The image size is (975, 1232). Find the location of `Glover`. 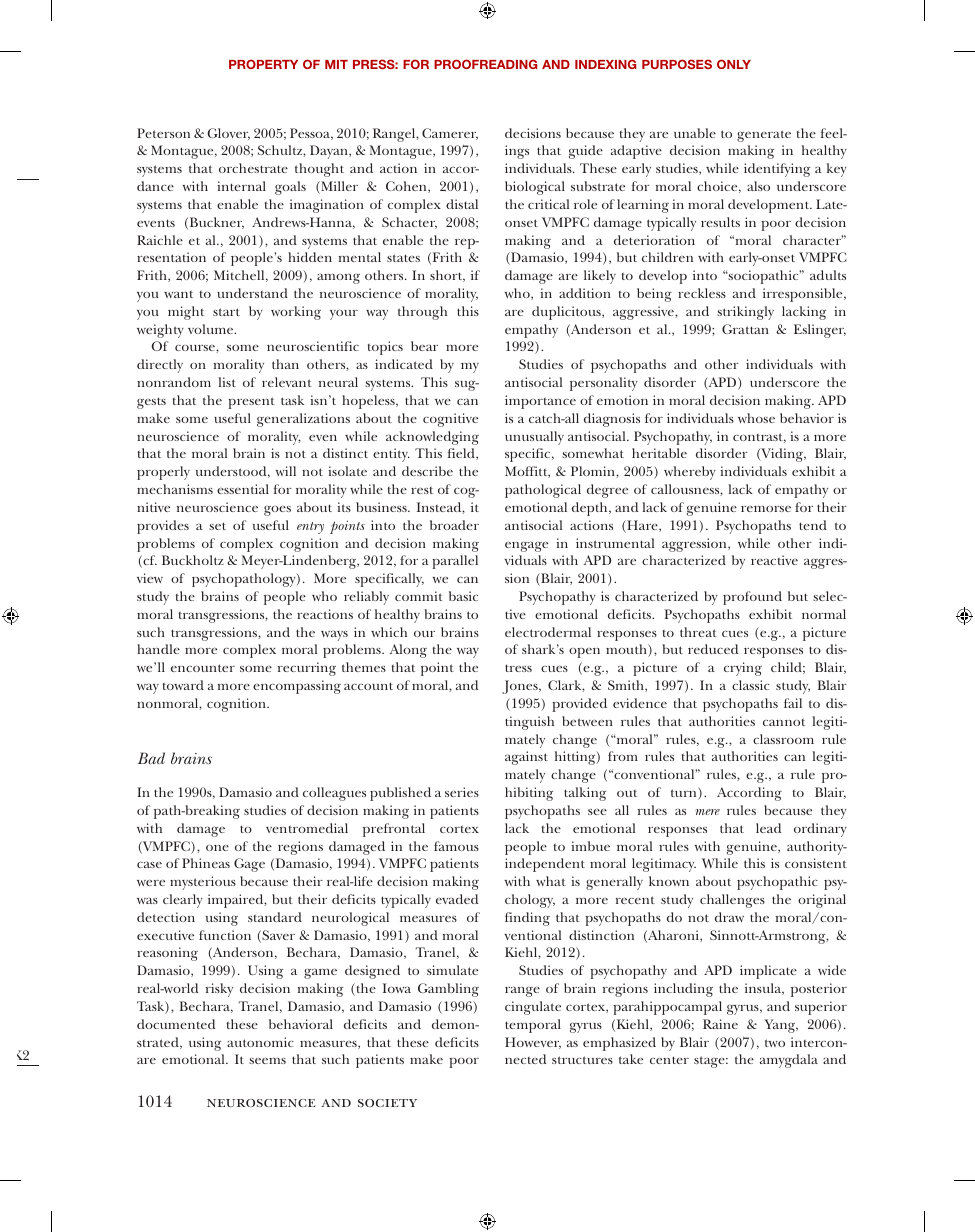

Glover is located at coordinates (228, 134).
